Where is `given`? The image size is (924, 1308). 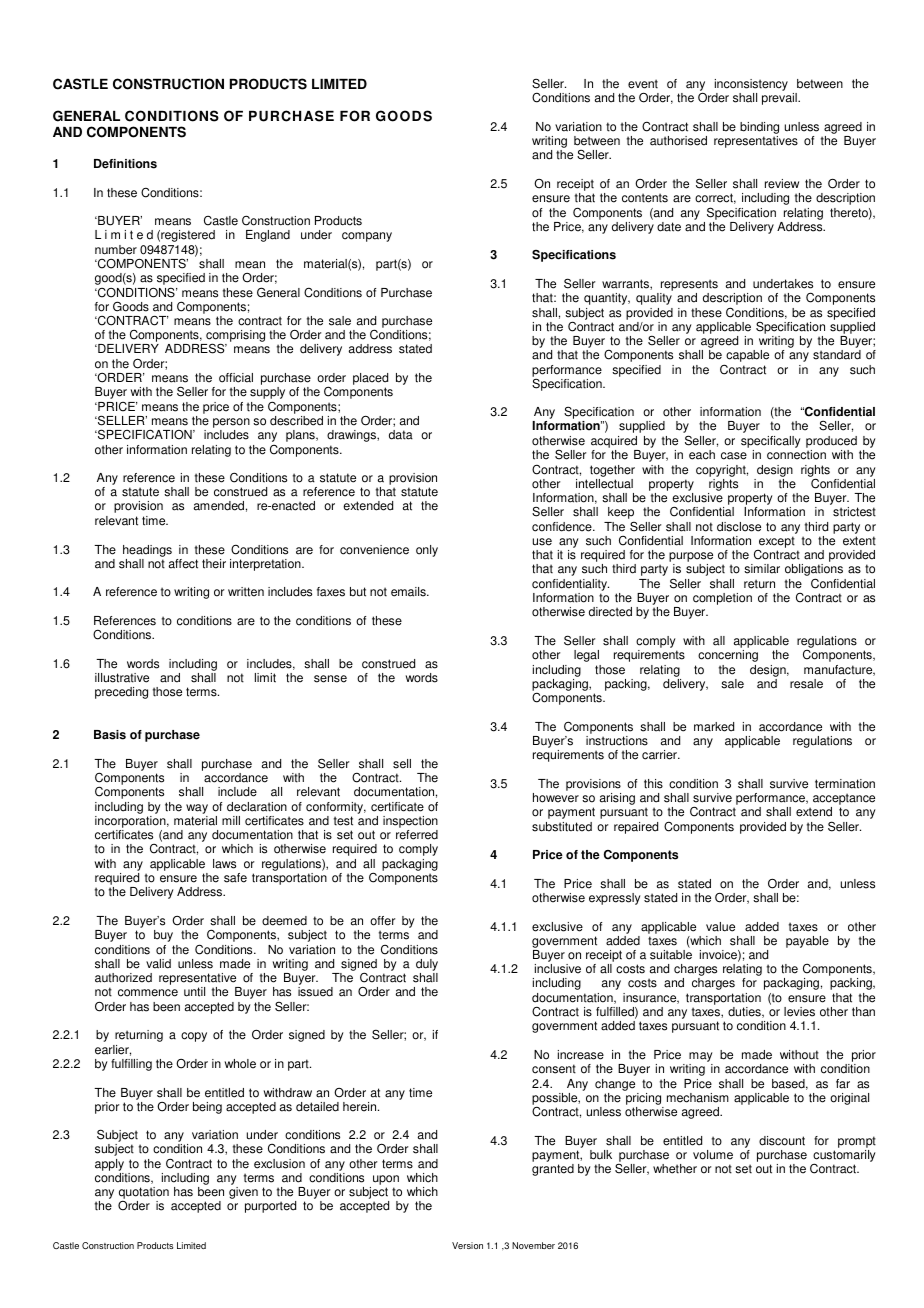
given is located at coordinates (243, 1193).
